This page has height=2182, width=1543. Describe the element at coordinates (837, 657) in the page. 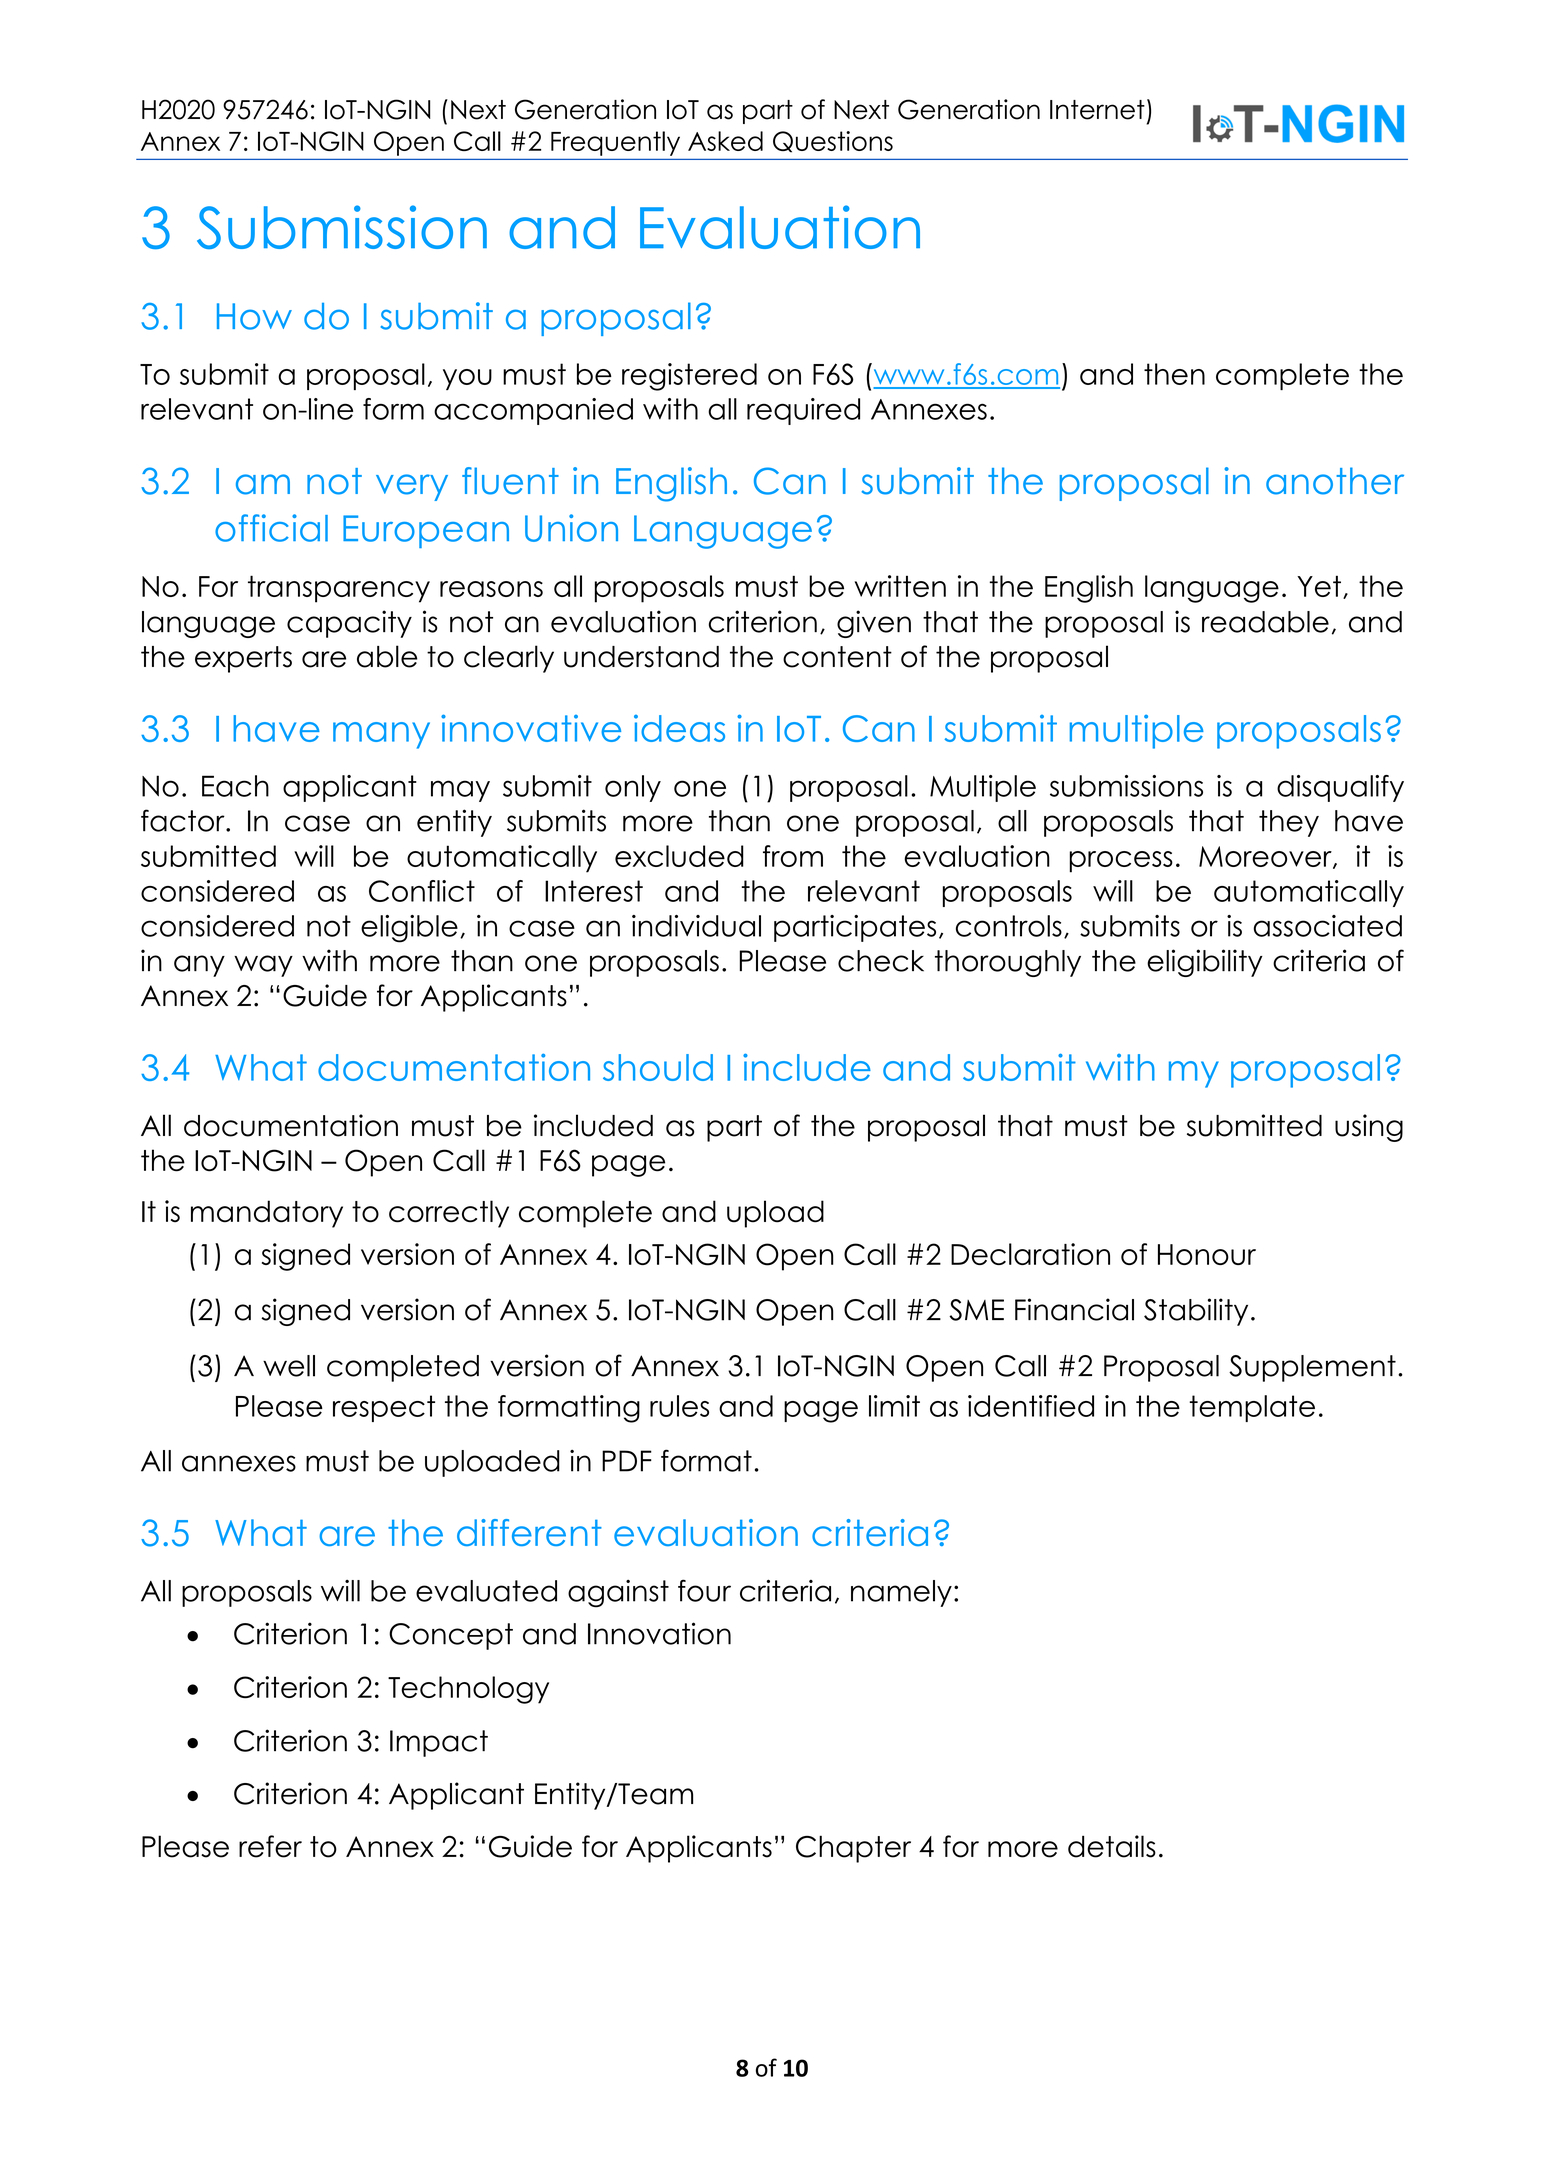

I see `content` at that location.
